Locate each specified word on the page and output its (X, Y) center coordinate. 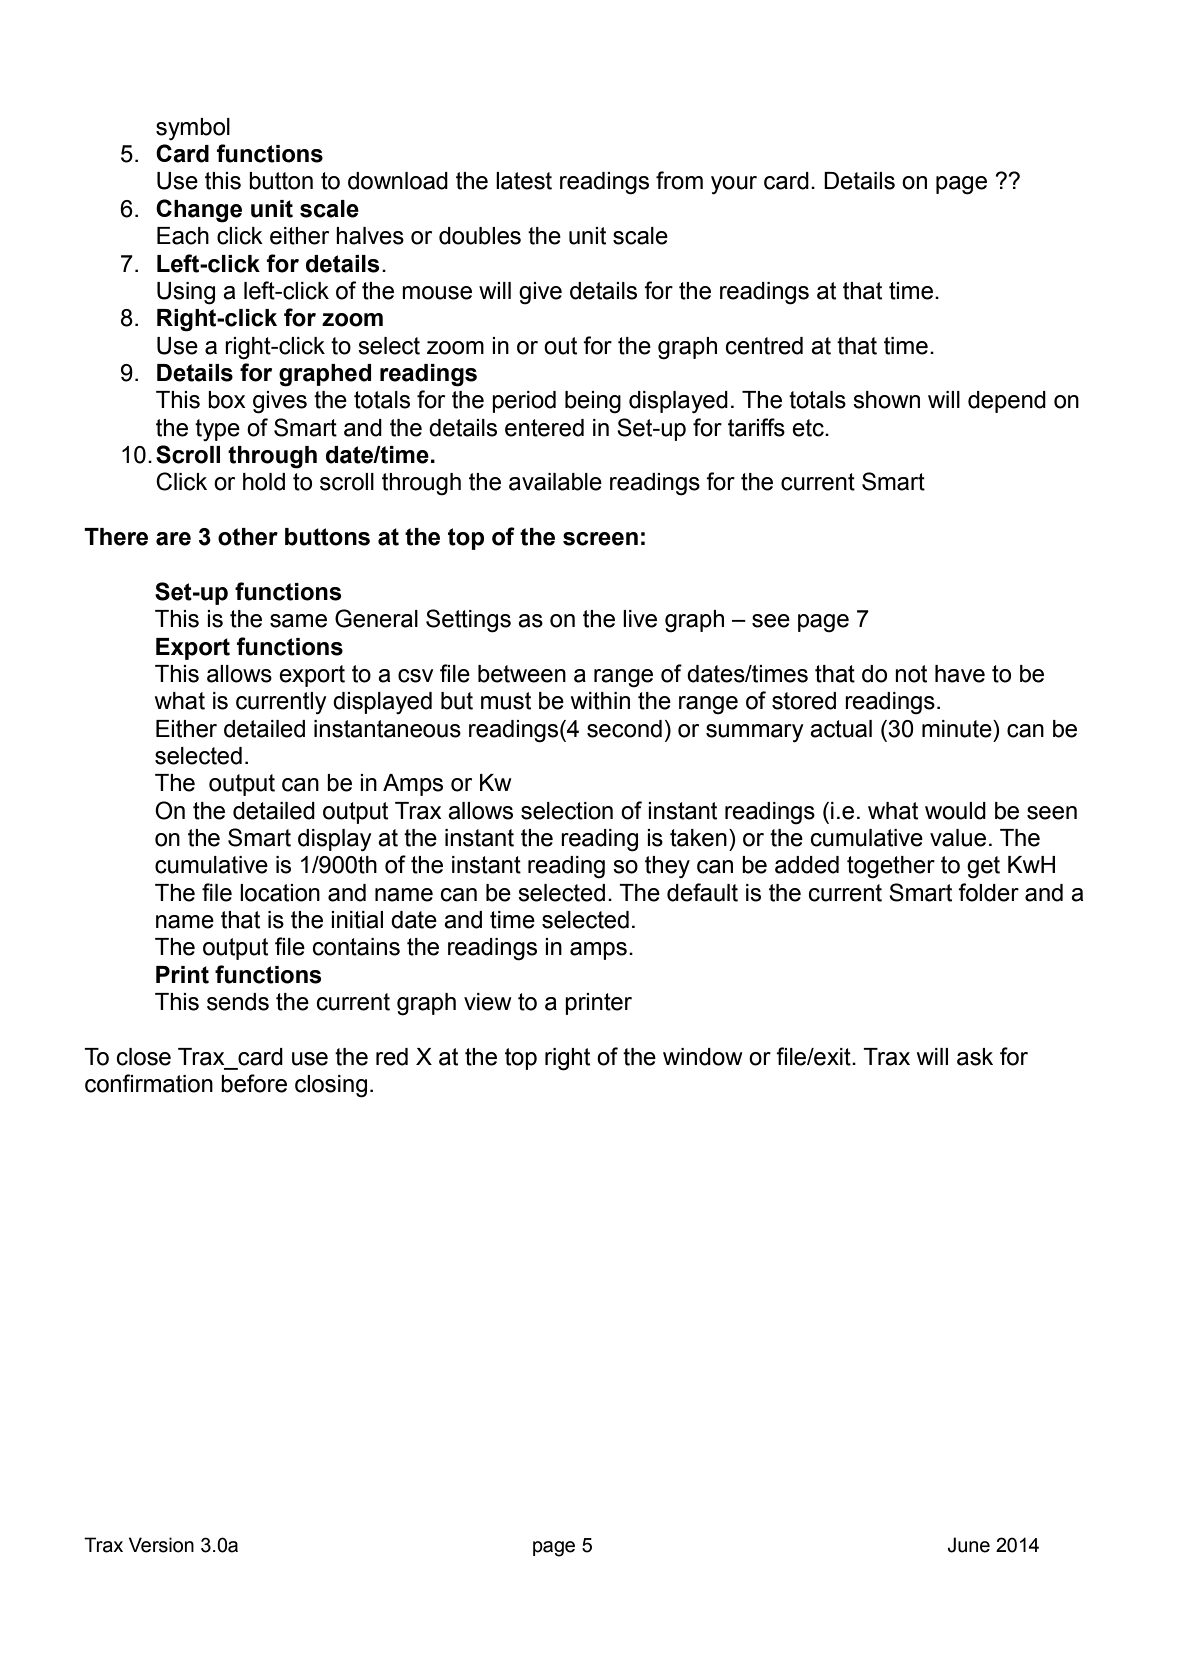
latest (524, 181)
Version (161, 1545)
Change (199, 211)
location (280, 893)
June (969, 1545)
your (734, 185)
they (667, 867)
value (958, 838)
